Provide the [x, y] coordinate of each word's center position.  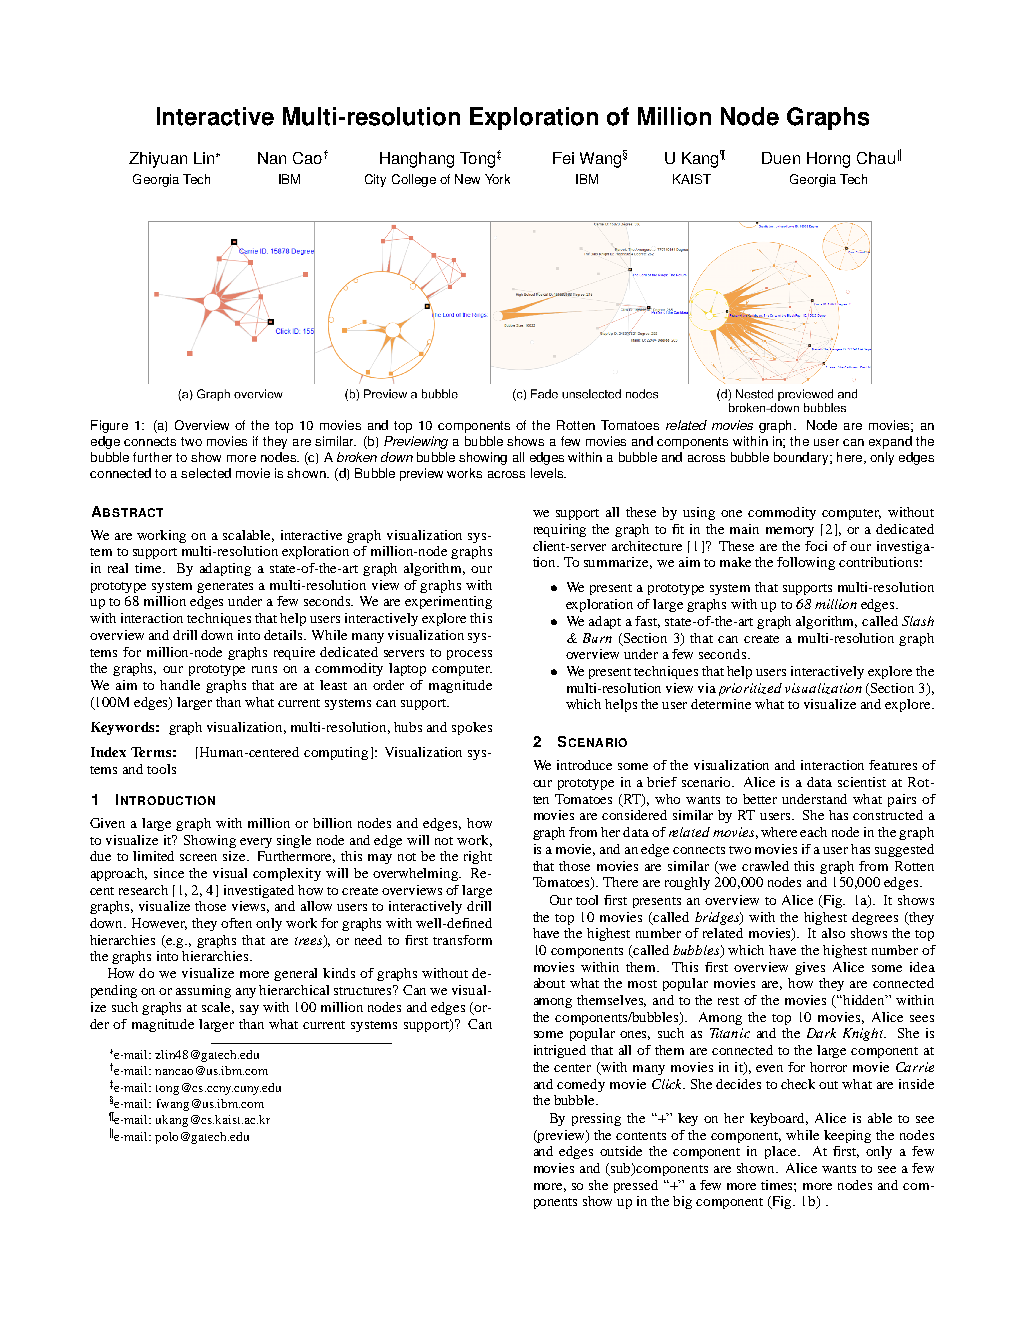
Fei [563, 158]
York [497, 179]
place [782, 1152]
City [375, 180]
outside [621, 1151]
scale [218, 1008]
